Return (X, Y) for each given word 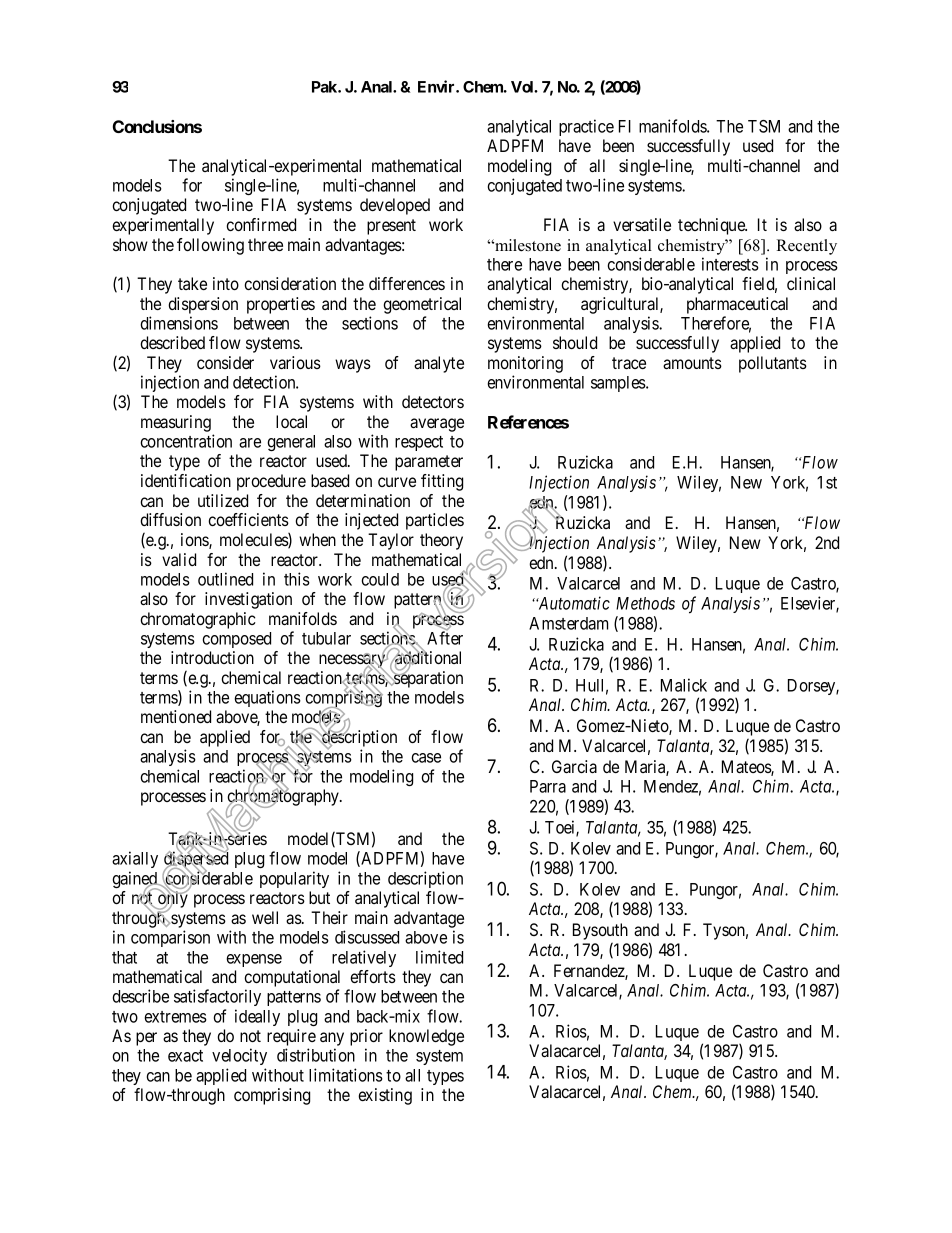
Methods (645, 603)
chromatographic (198, 620)
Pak (325, 87)
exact (185, 1056)
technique (712, 226)
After (445, 638)
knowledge (426, 1037)
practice (586, 127)
